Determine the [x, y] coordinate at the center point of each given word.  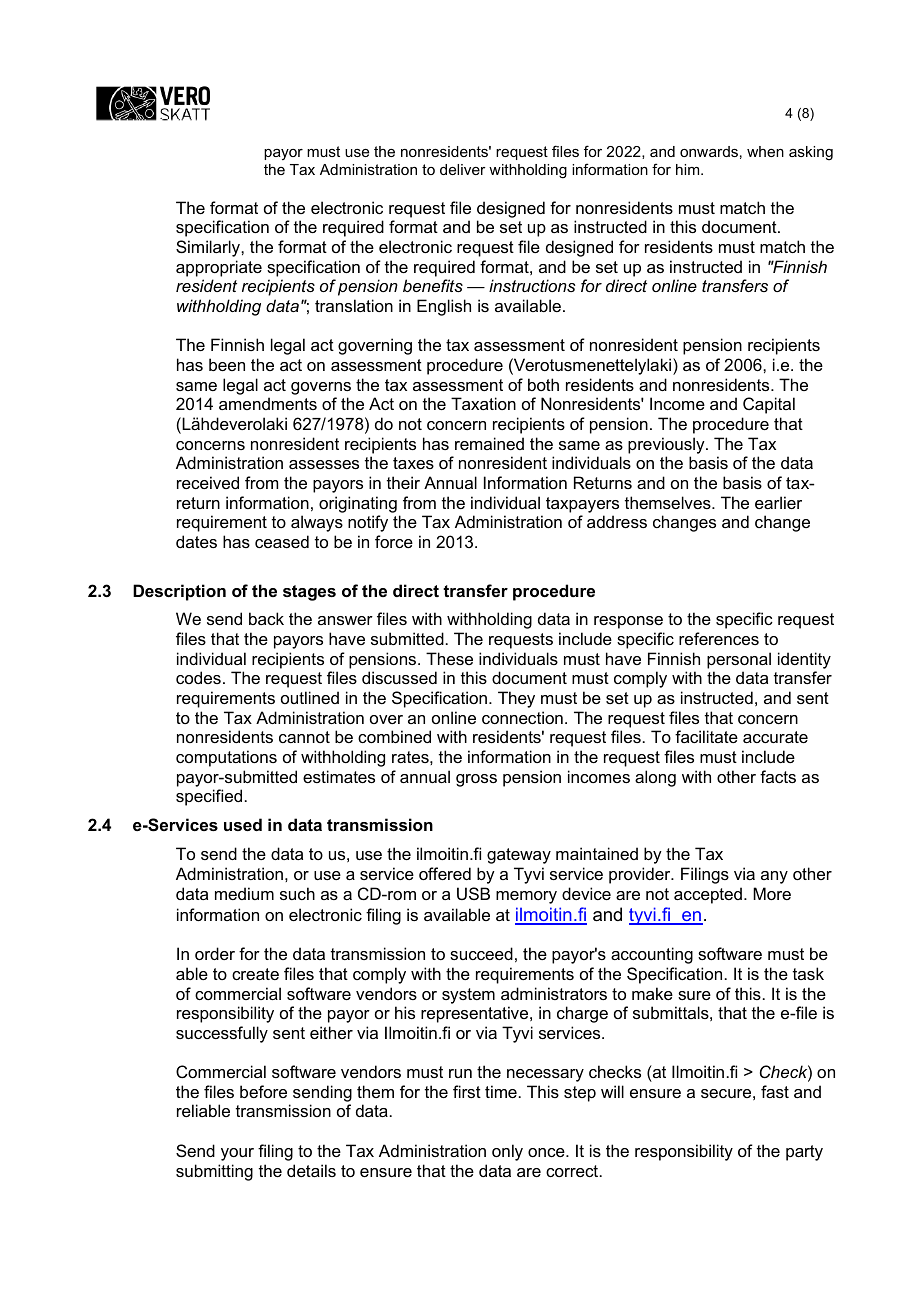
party [804, 1153]
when [765, 151]
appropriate [219, 268]
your [237, 1154]
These [449, 658]
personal [739, 660]
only [507, 1152]
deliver [463, 169]
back [266, 618]
